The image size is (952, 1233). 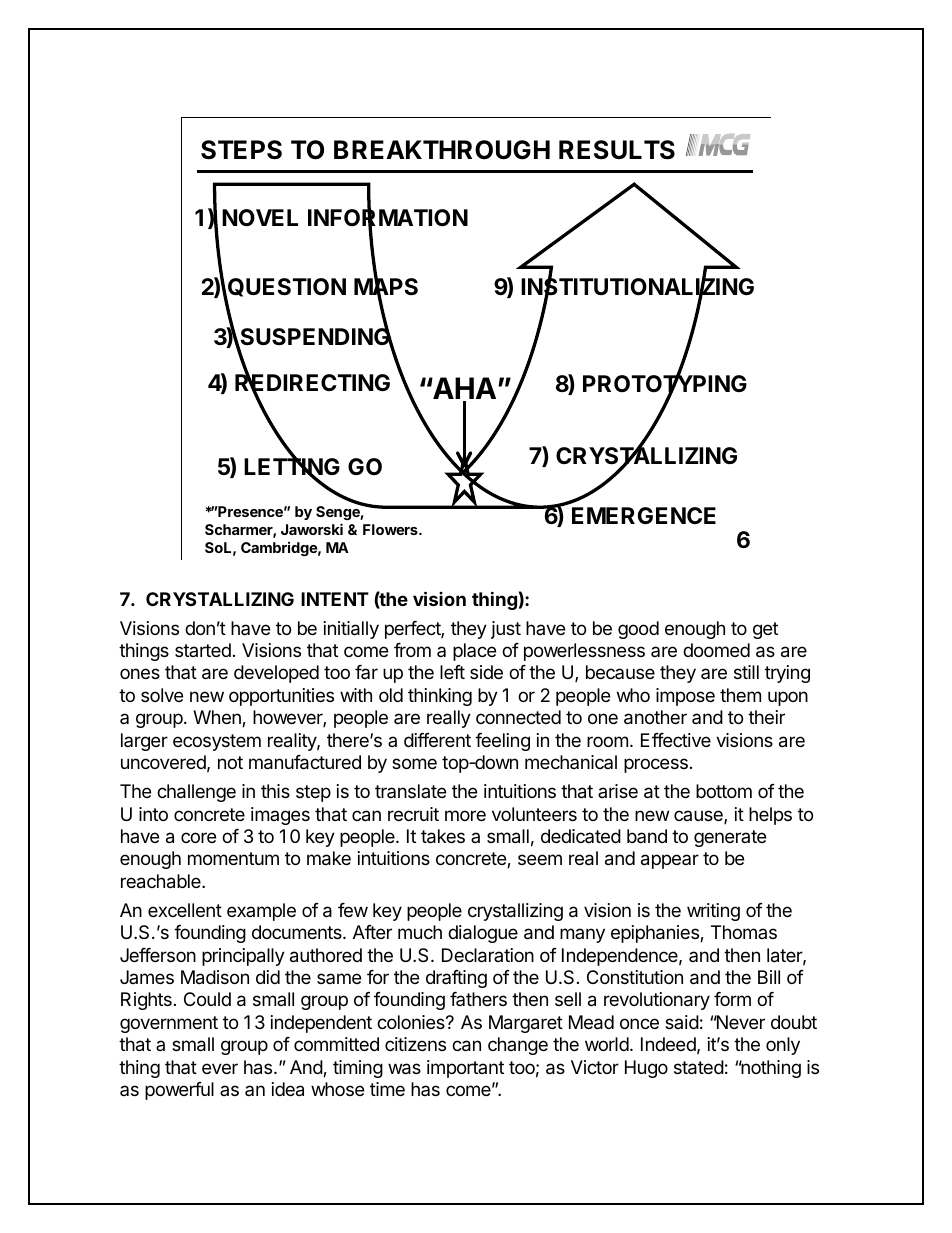 What do you see at coordinates (179, 1091) in the screenshot?
I see `powerful` at bounding box center [179, 1091].
